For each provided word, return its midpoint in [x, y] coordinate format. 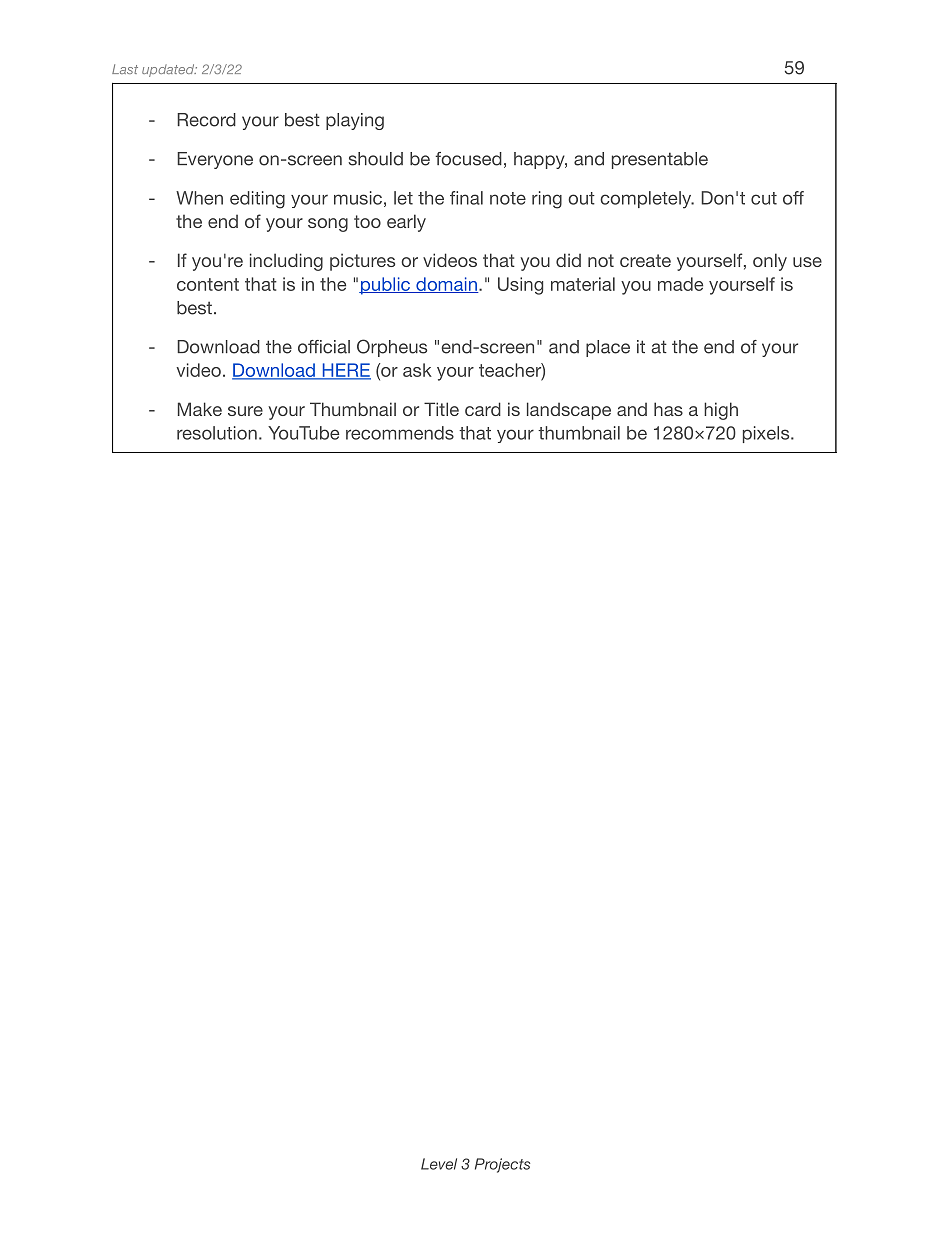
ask [417, 370]
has [668, 409]
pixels [767, 434]
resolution [217, 433]
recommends [400, 433]
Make [200, 409]
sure [245, 411]
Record [206, 120]
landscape [569, 411]
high [721, 411]
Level [439, 1164]
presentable [660, 160]
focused [469, 159]
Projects [502, 1165]
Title [441, 409]
